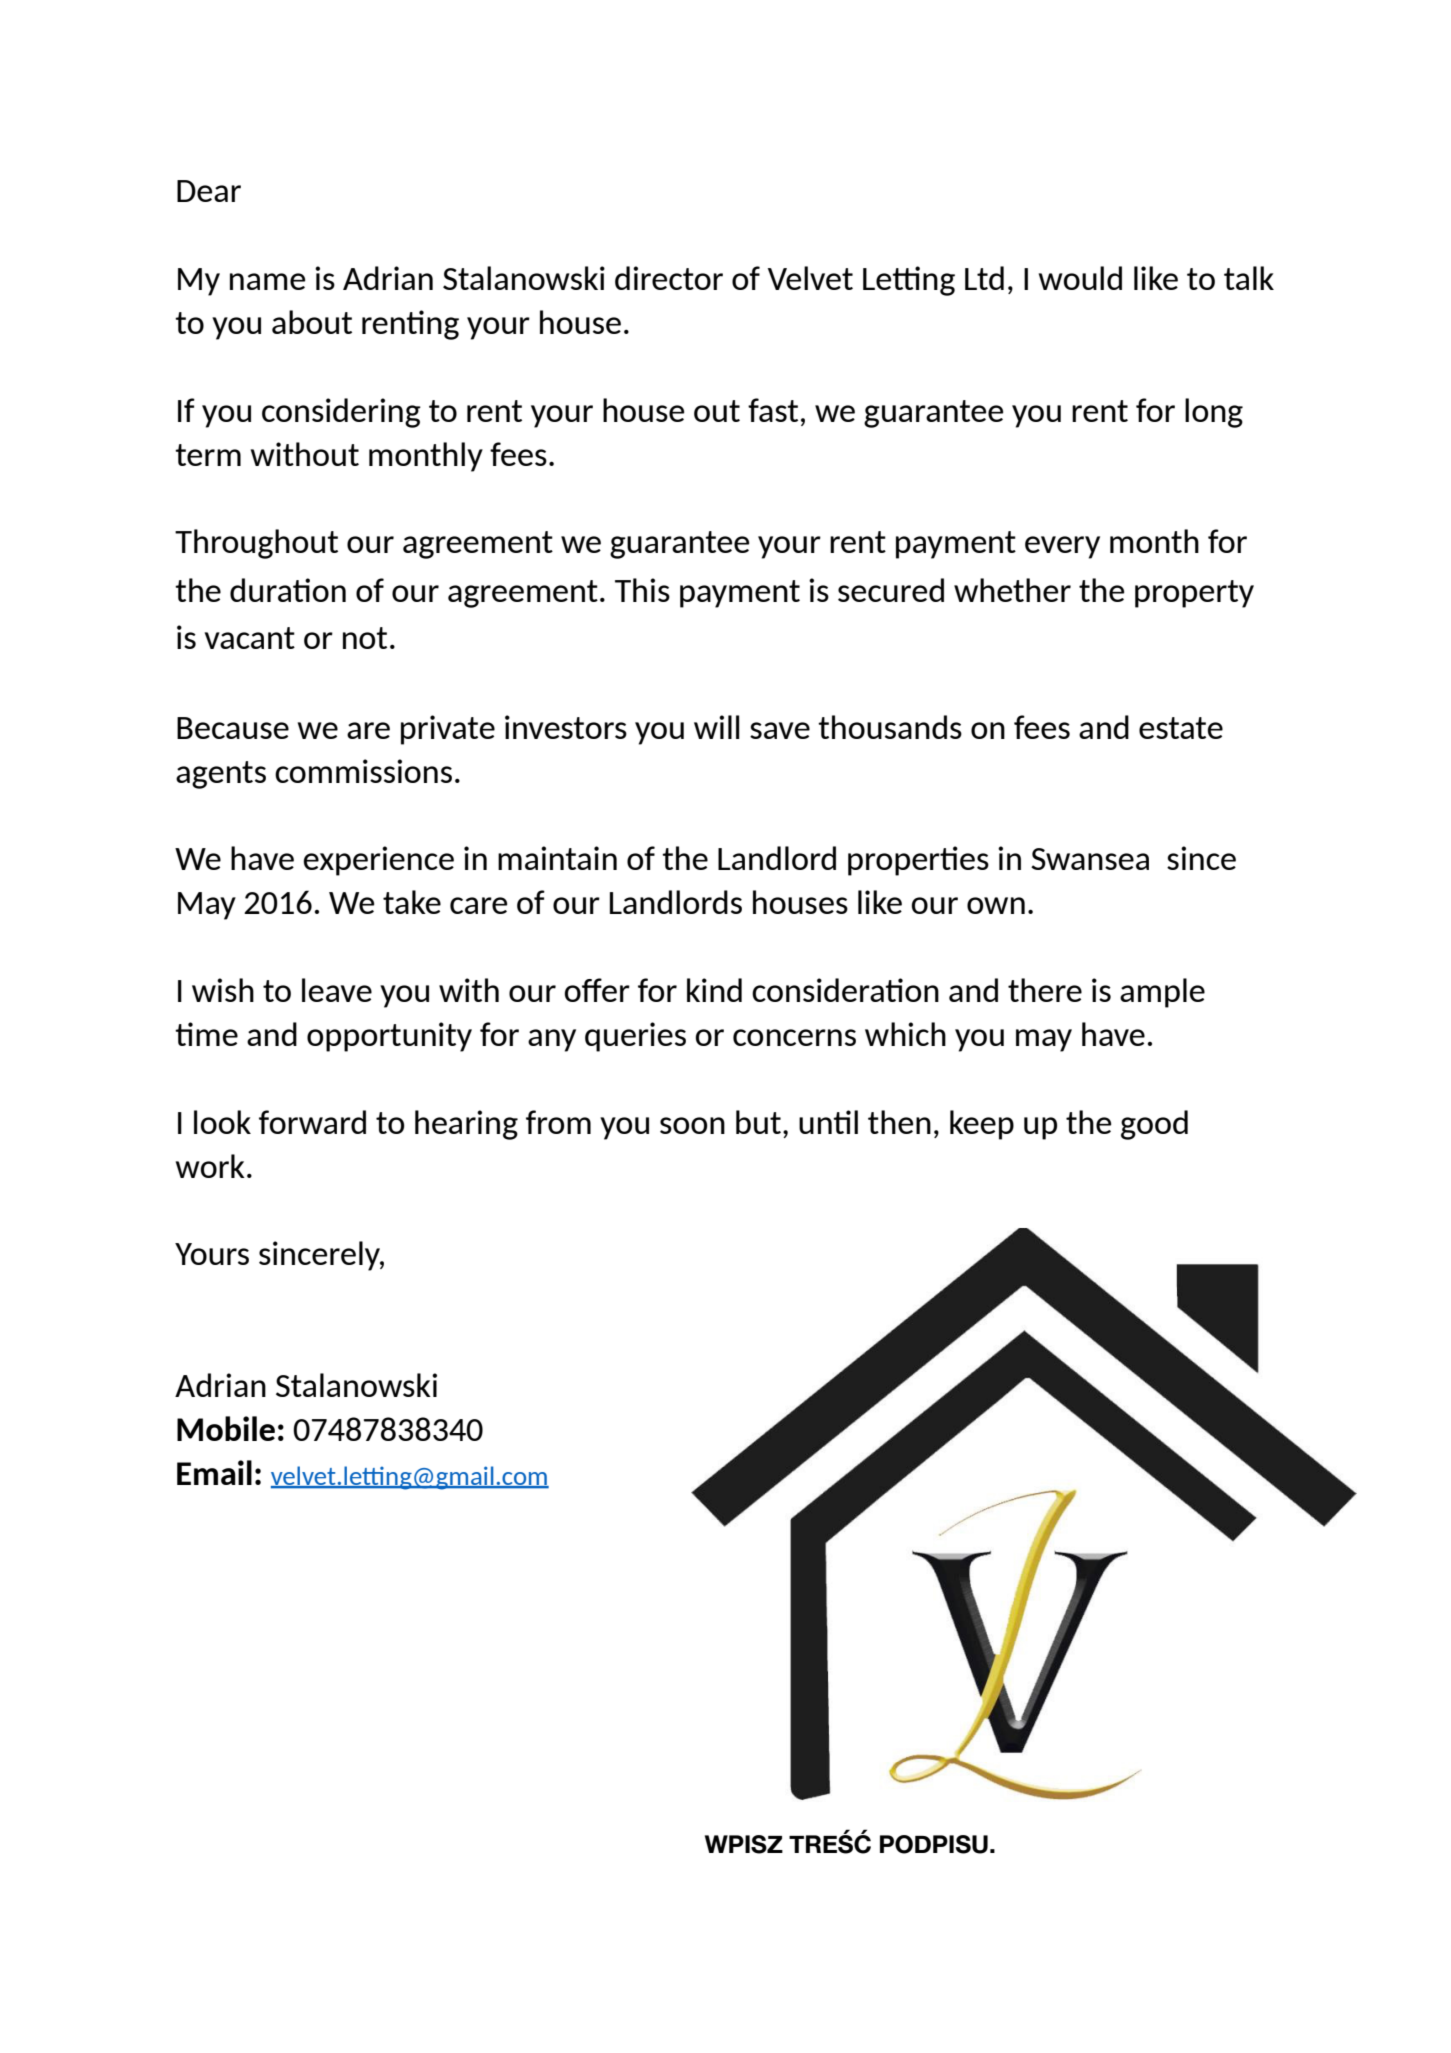 This screenshot has height=2053, width=1451. I want to click on not, so click(365, 638).
